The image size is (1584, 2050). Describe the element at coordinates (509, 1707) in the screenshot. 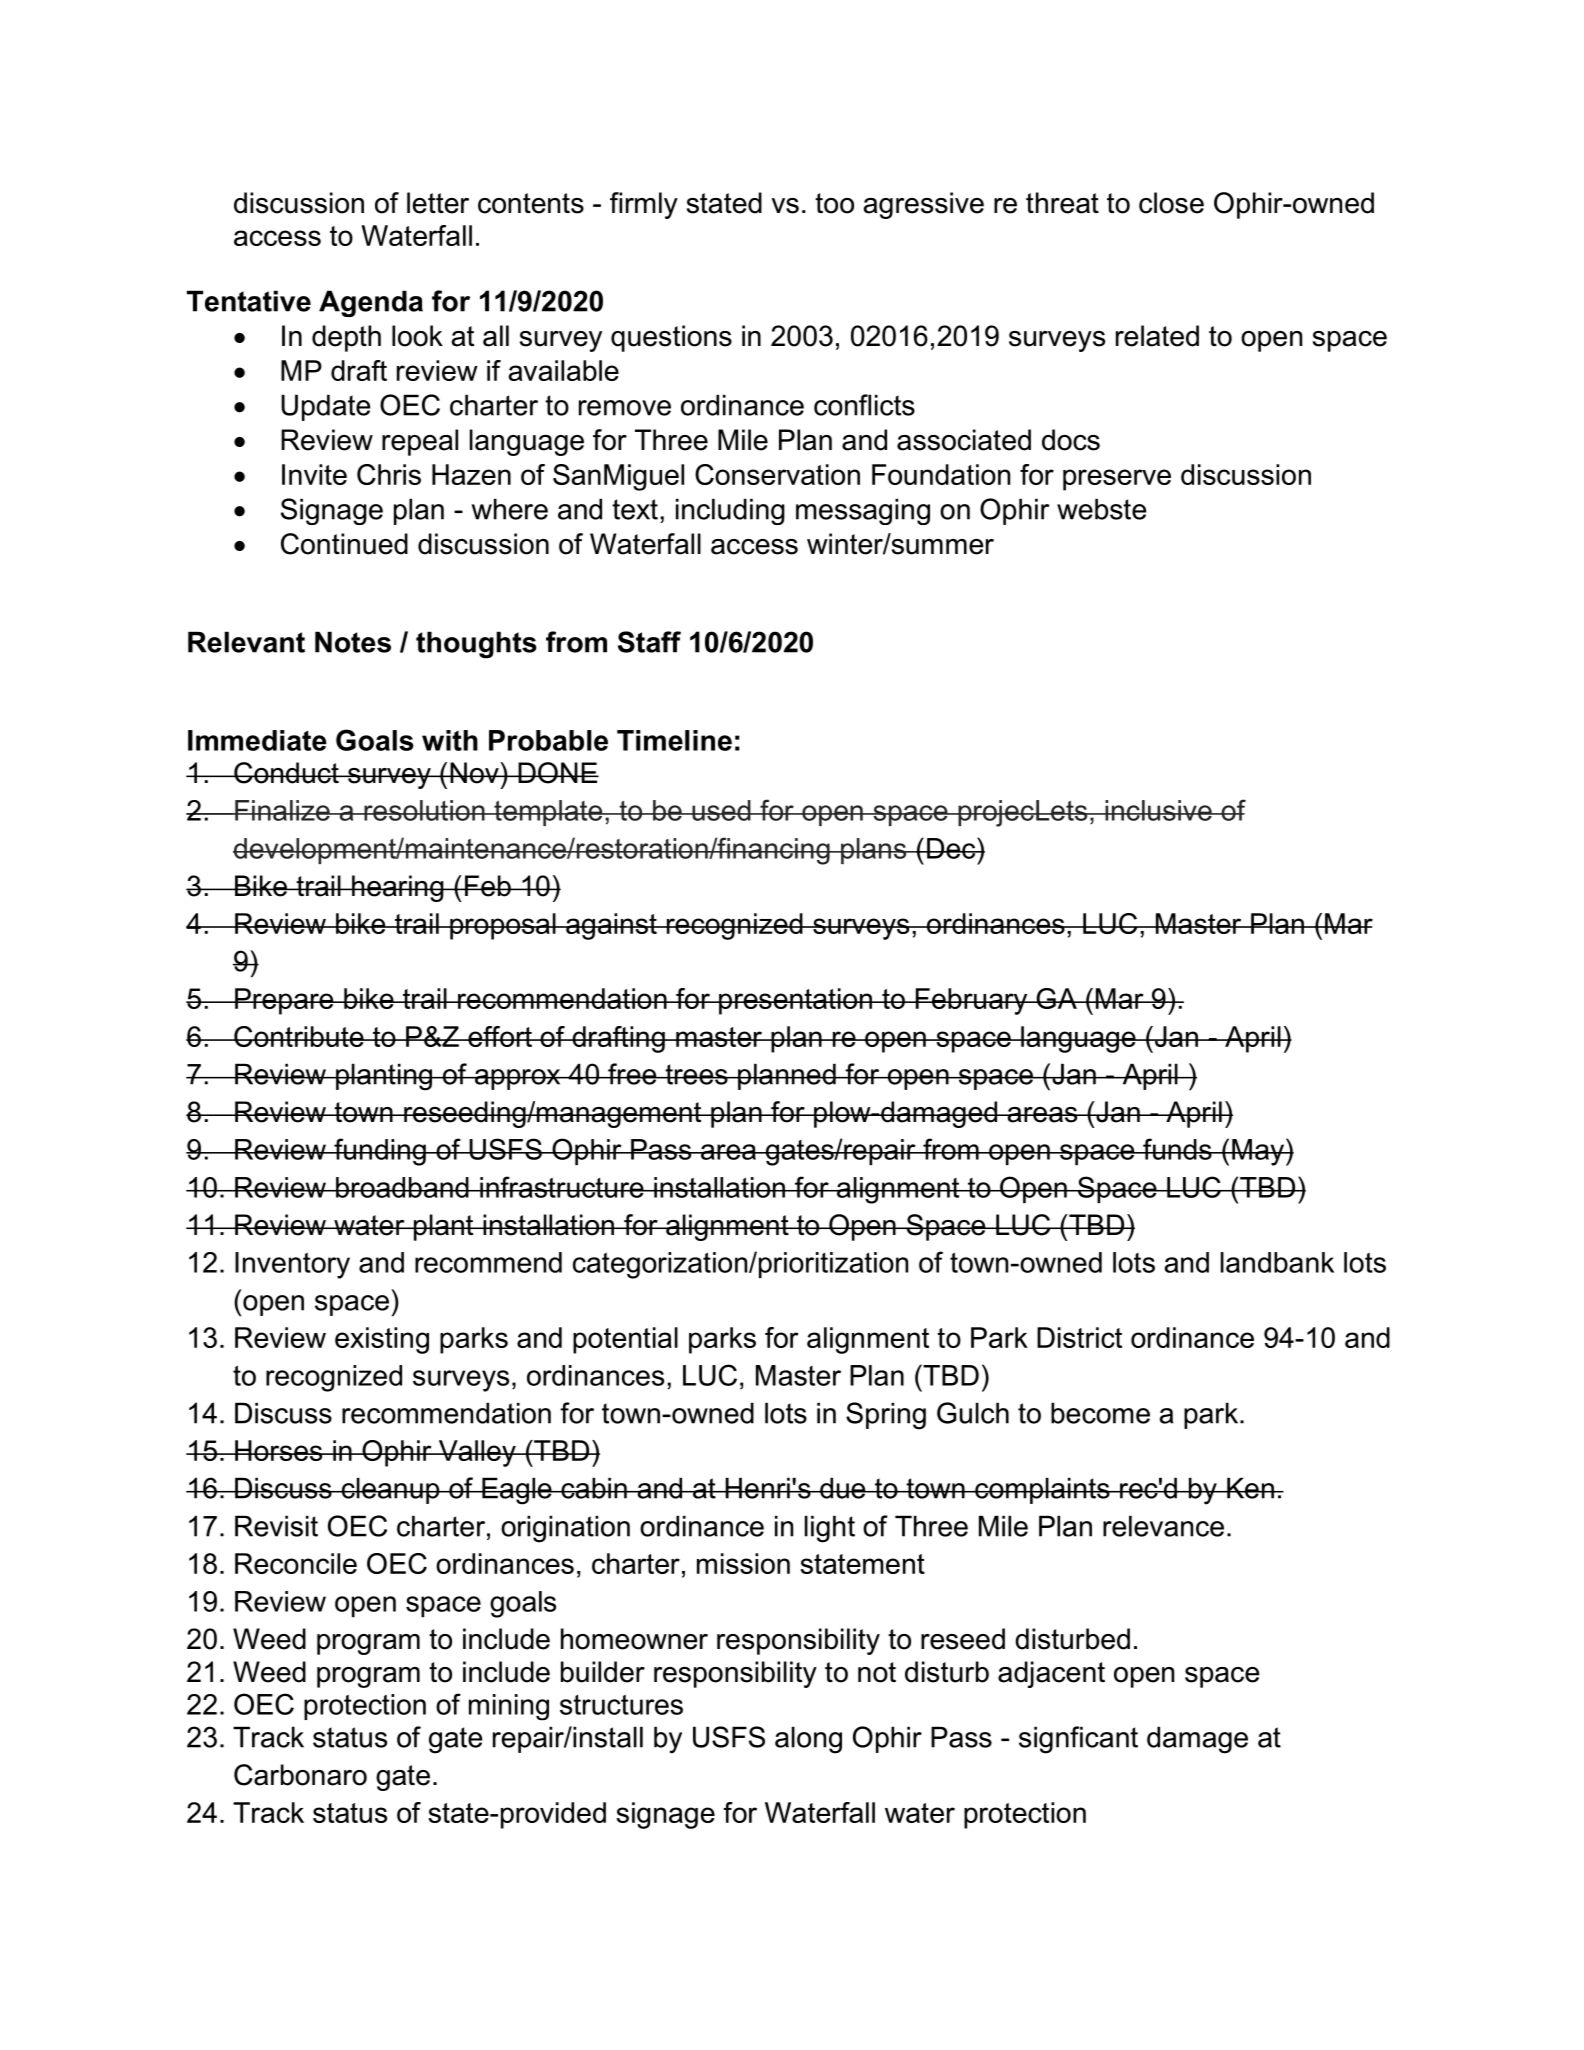

I see `mining` at that location.
